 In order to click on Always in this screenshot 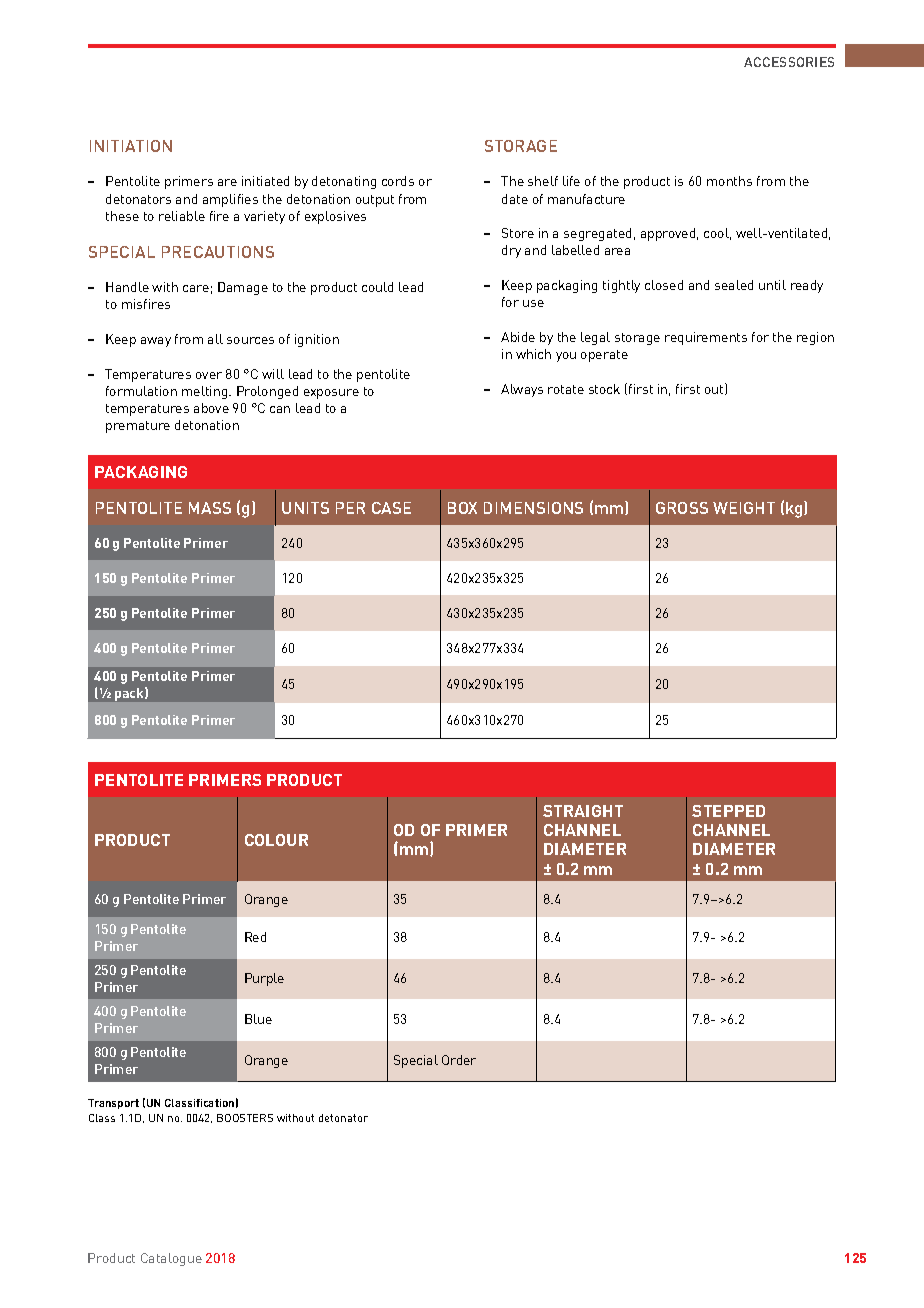, I will do `click(522, 390)`.
